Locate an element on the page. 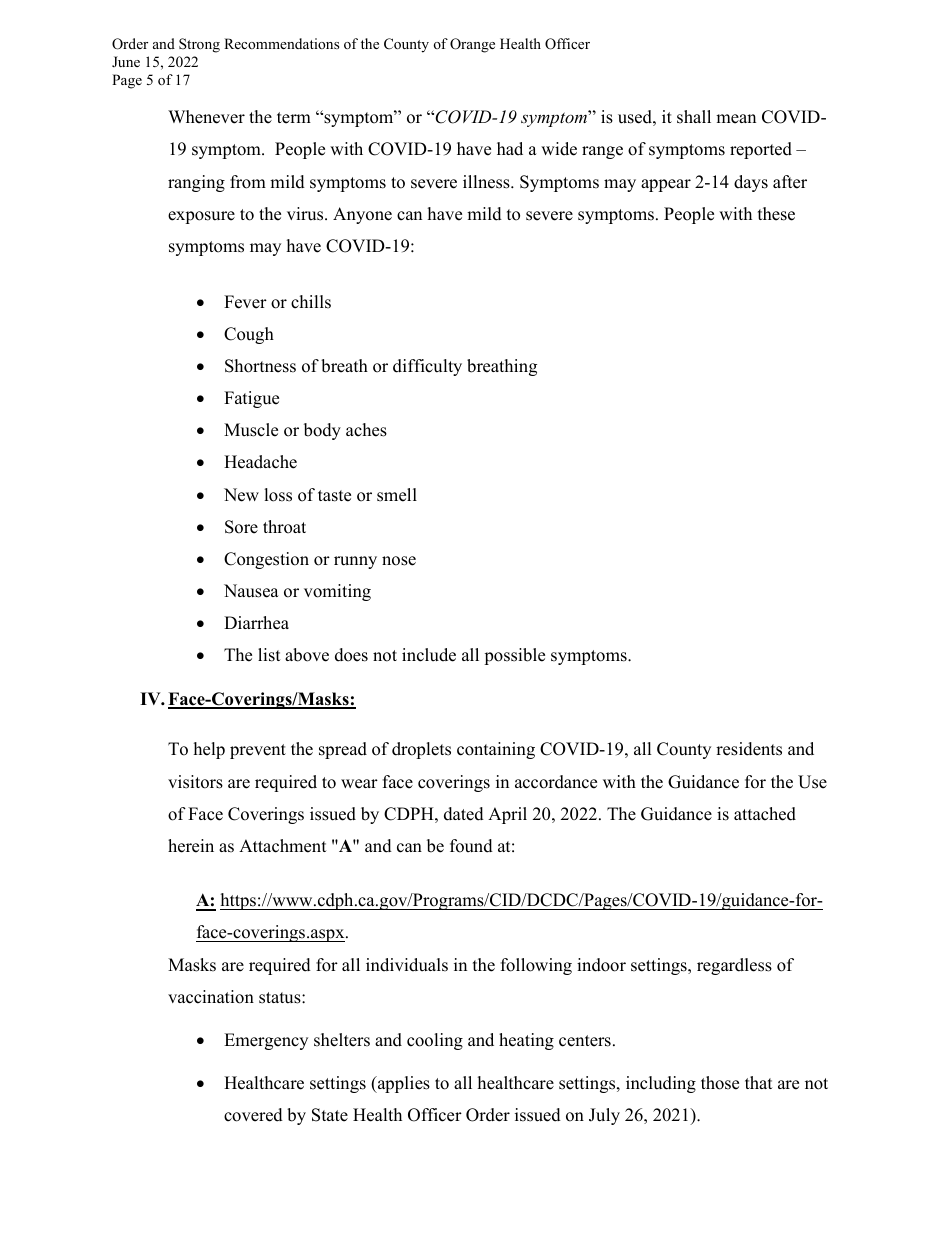 Image resolution: width=952 pixels, height=1233 pixels. Strong is located at coordinates (199, 45).
